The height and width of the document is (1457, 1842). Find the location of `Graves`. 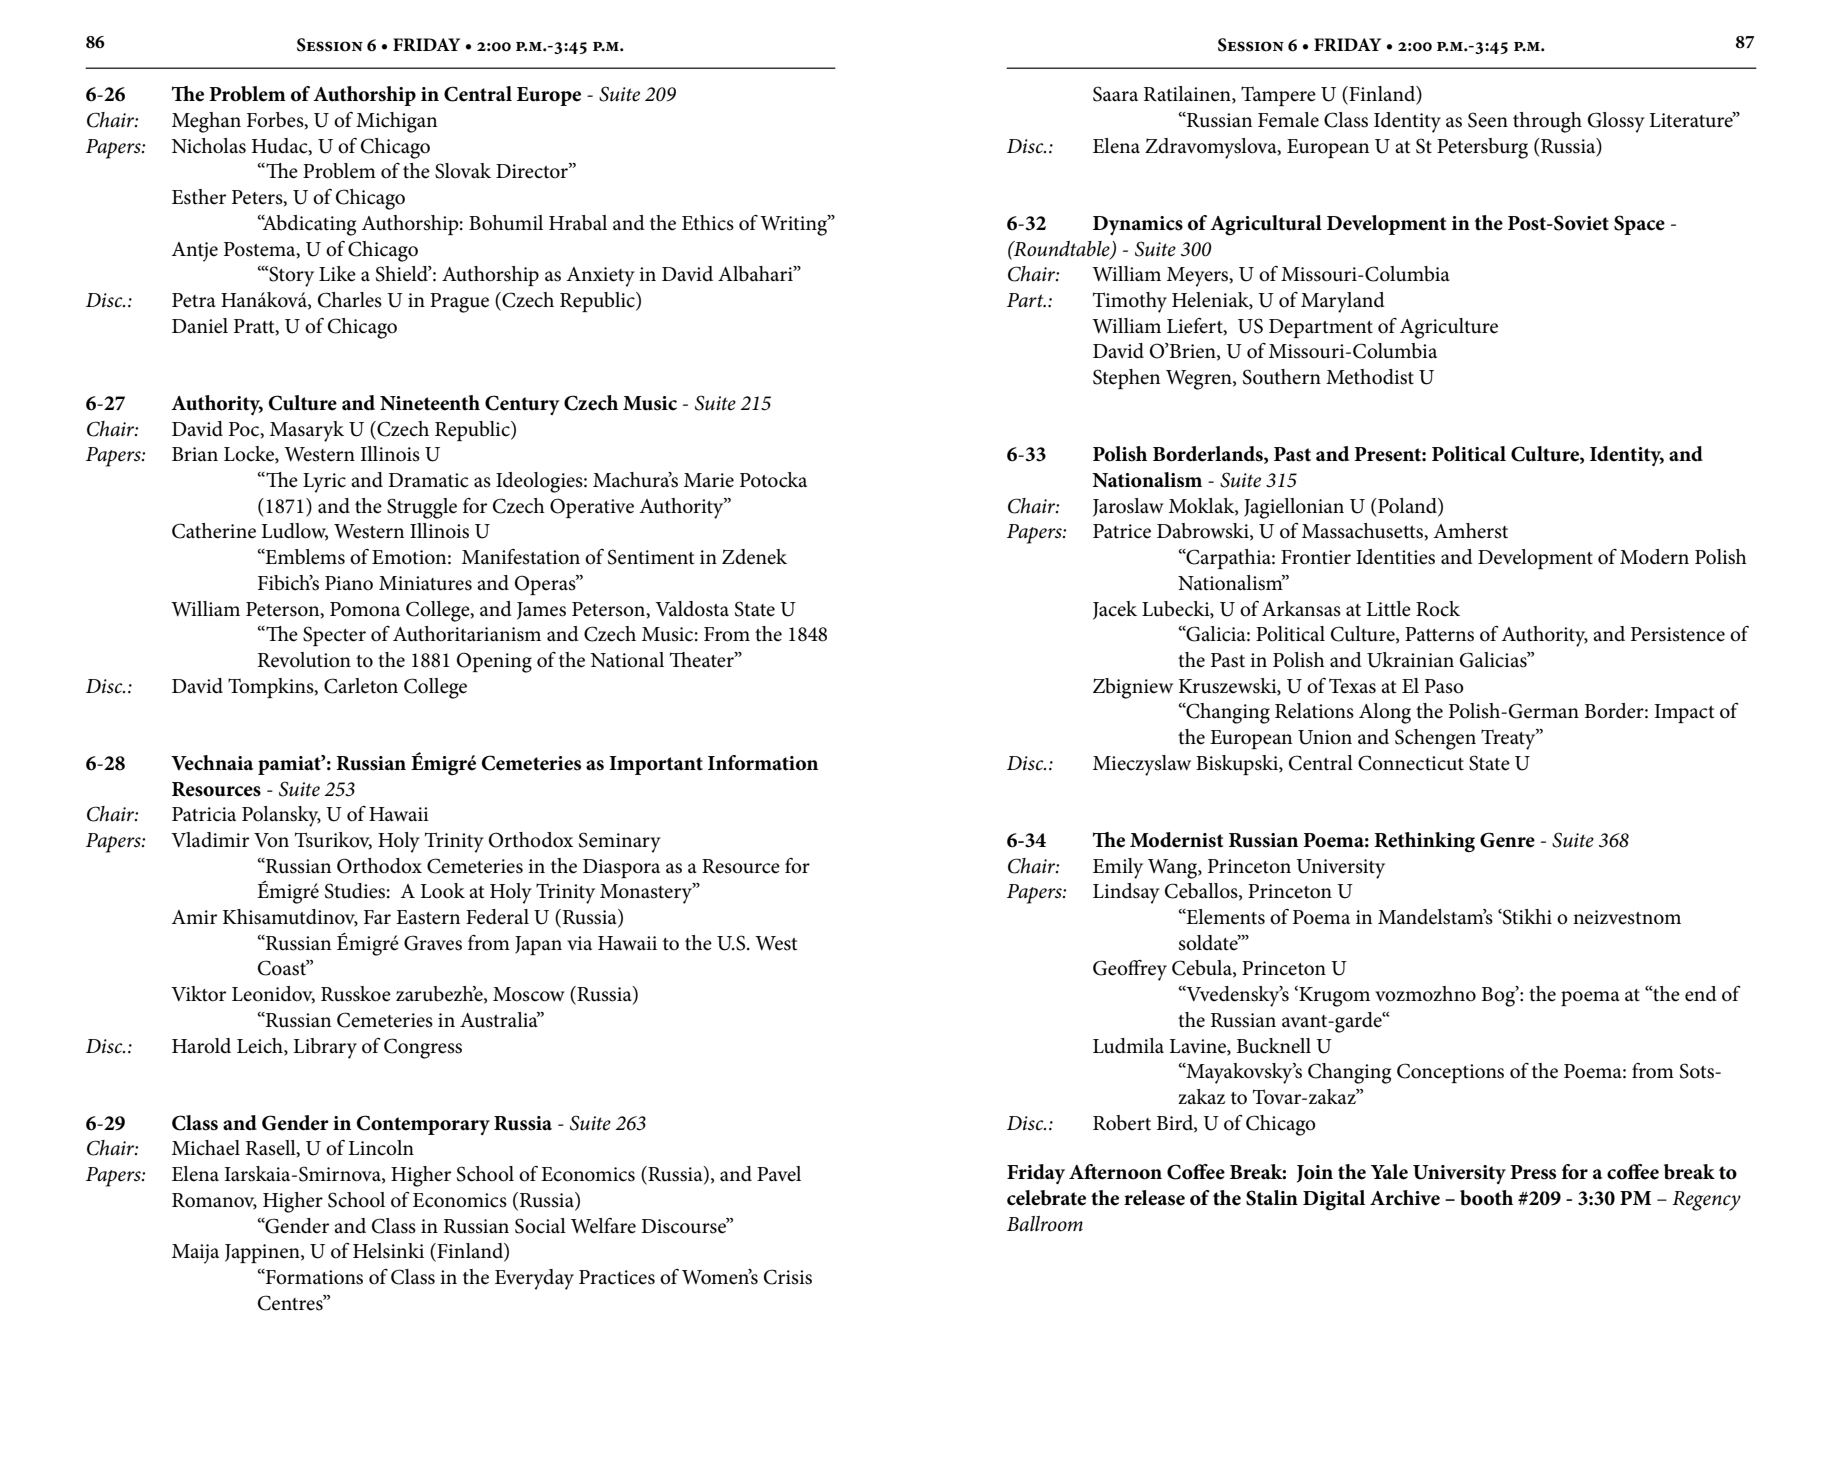

Graves is located at coordinates (433, 943).
